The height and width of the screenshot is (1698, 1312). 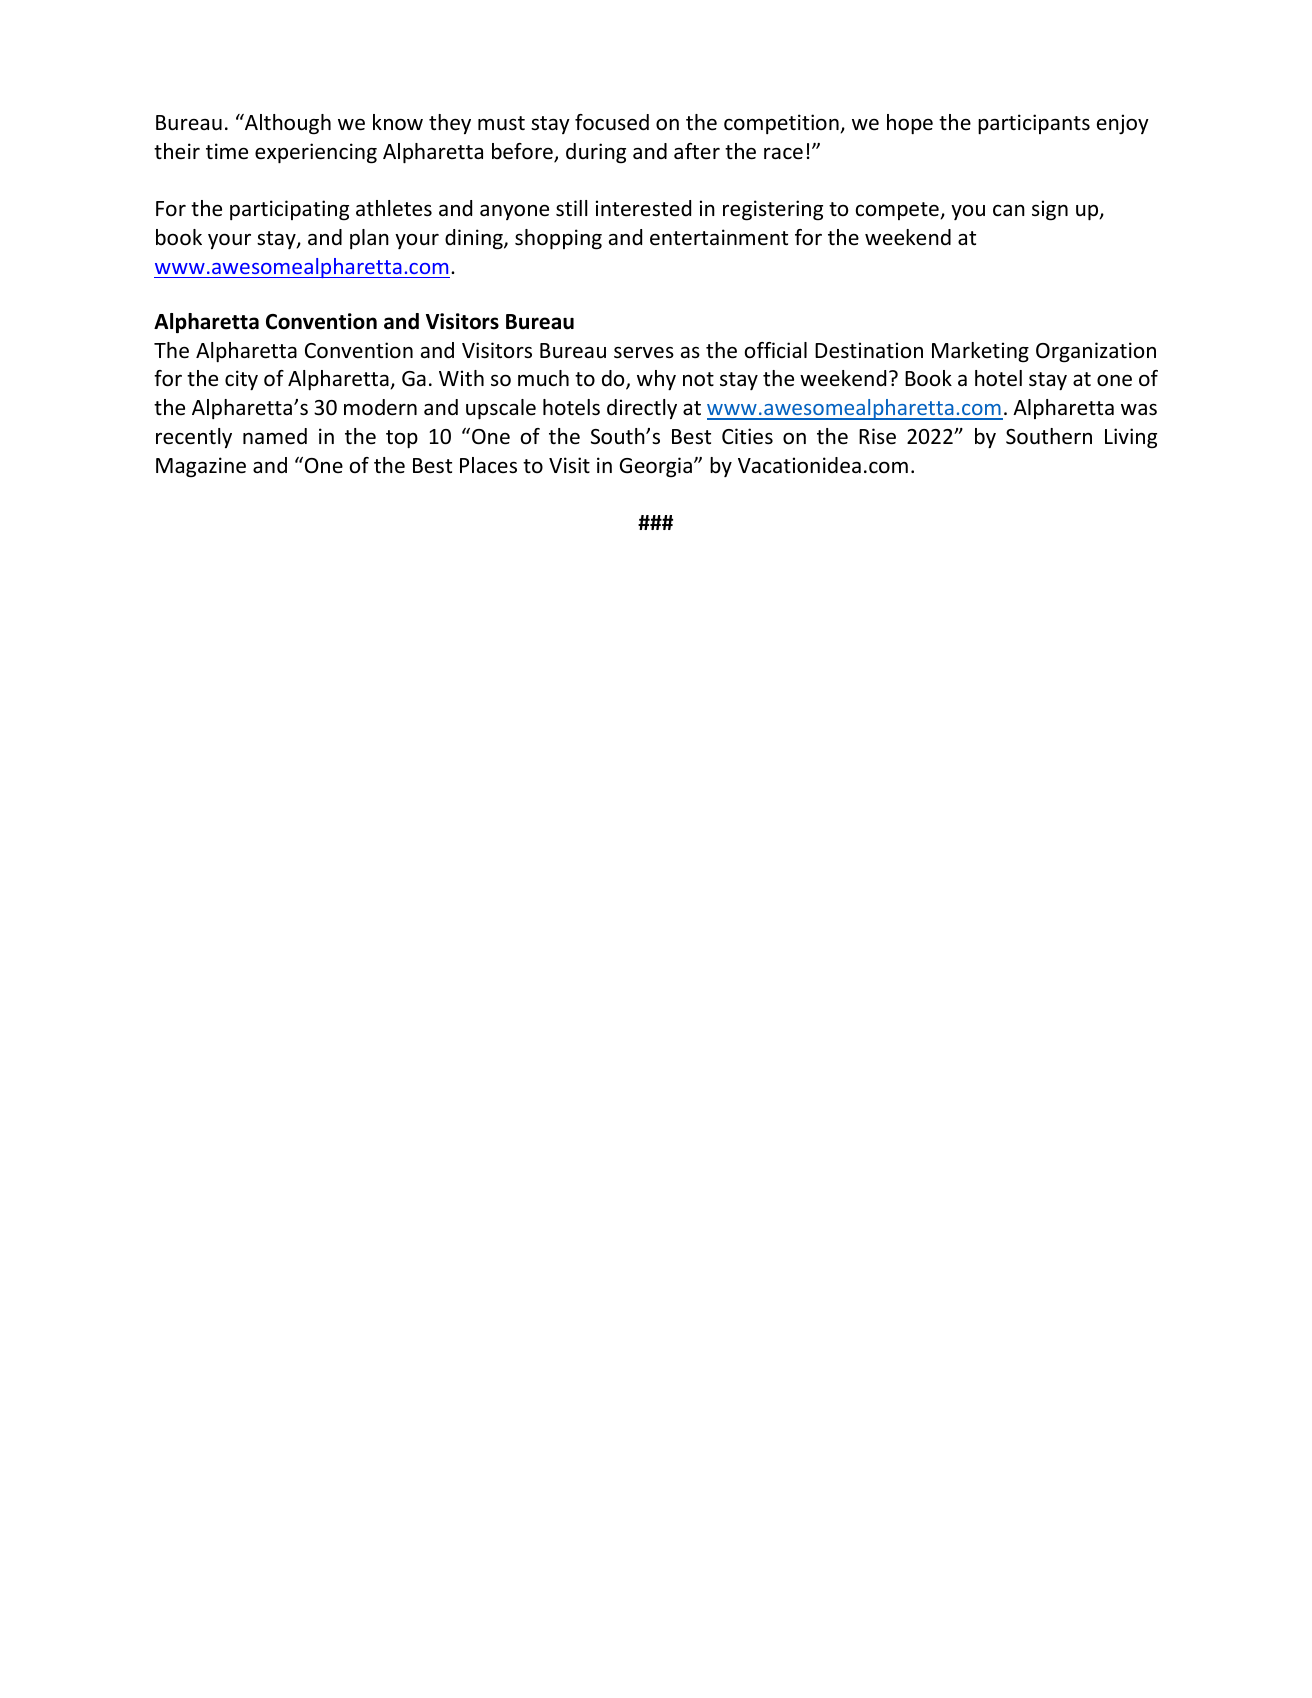 I want to click on plan, so click(x=369, y=239).
